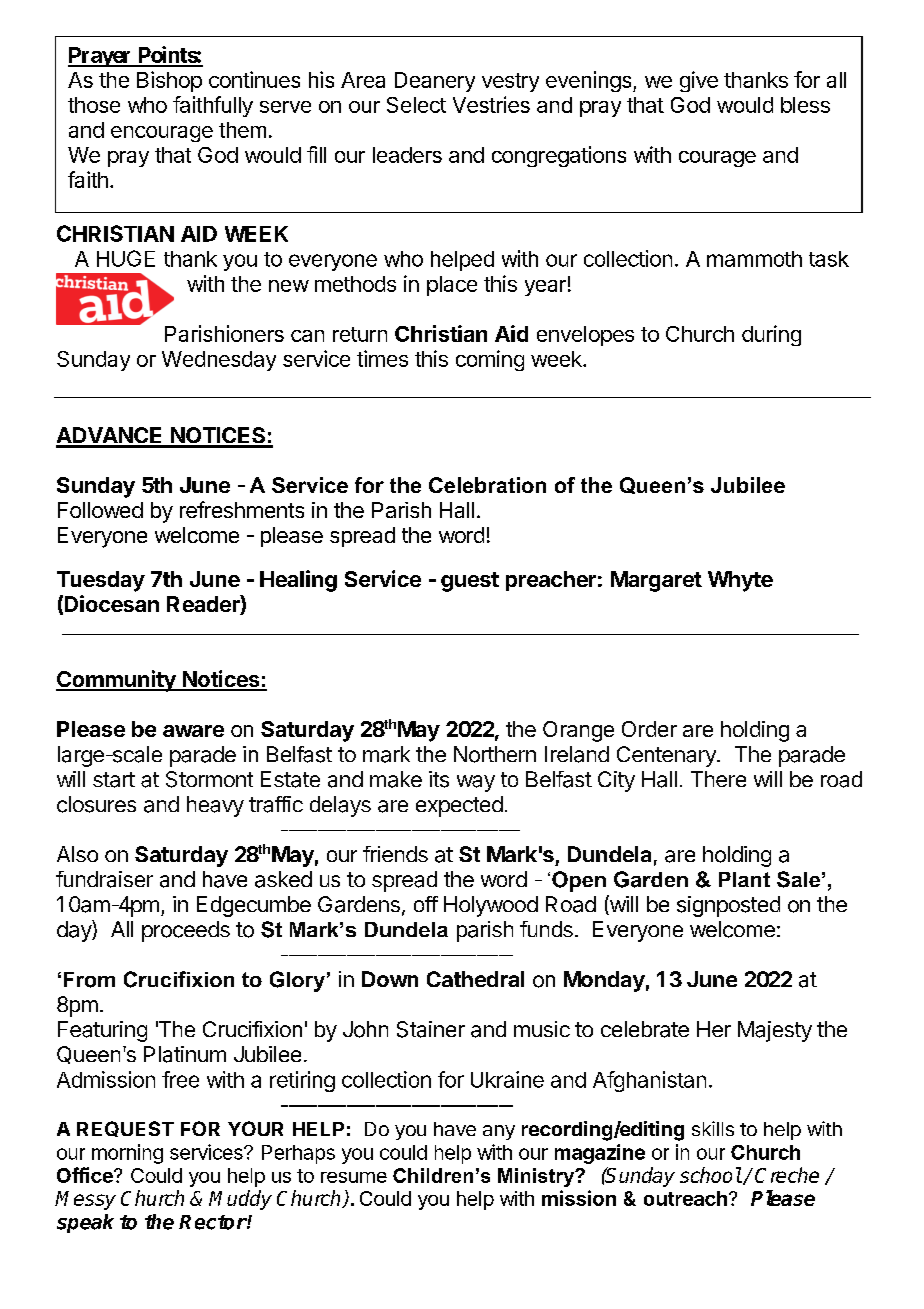 This screenshot has height=1309, width=924. Describe the element at coordinates (127, 1154) in the screenshot. I see `morning` at that location.
